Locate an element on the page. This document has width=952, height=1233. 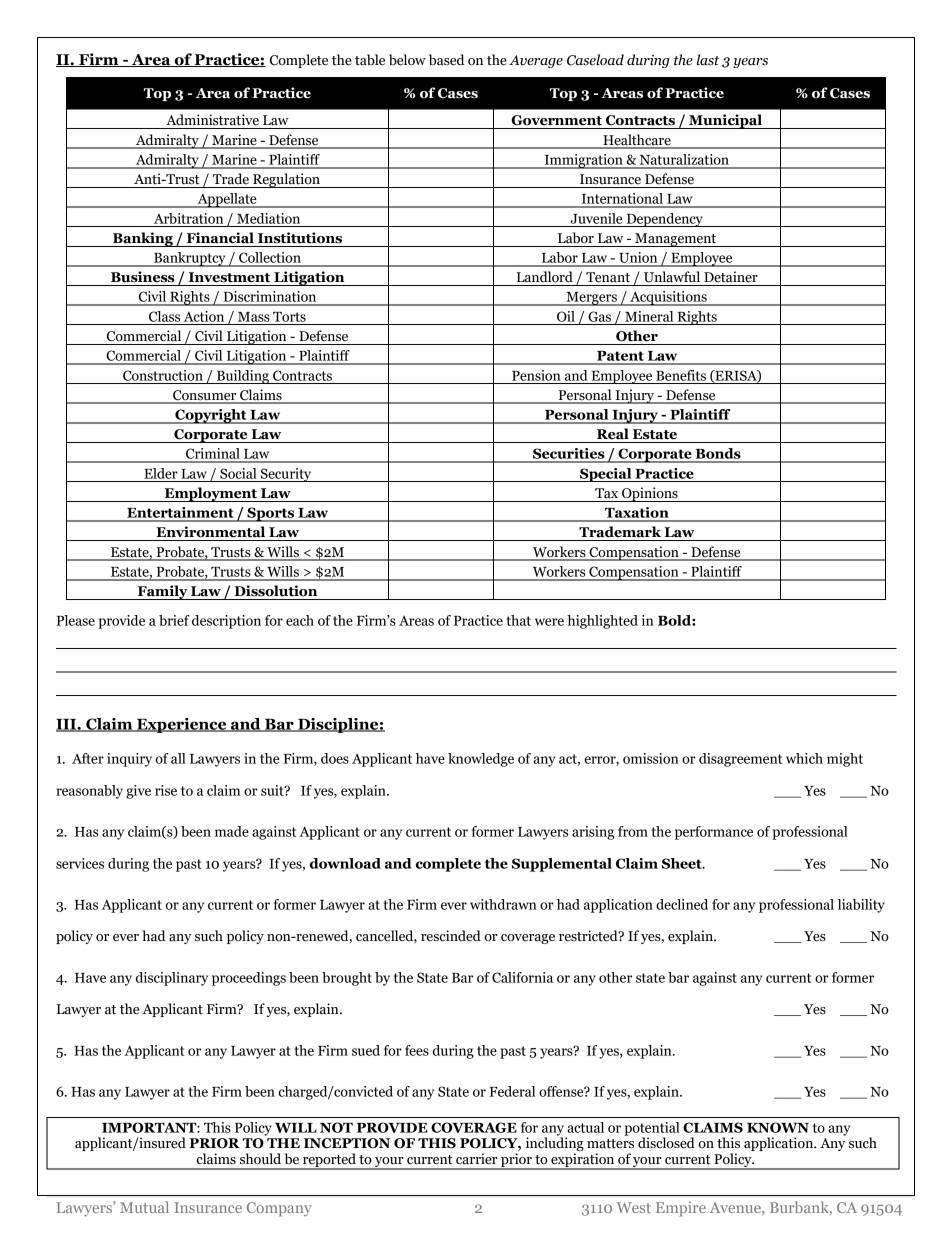
knowledge is located at coordinates (481, 760).
